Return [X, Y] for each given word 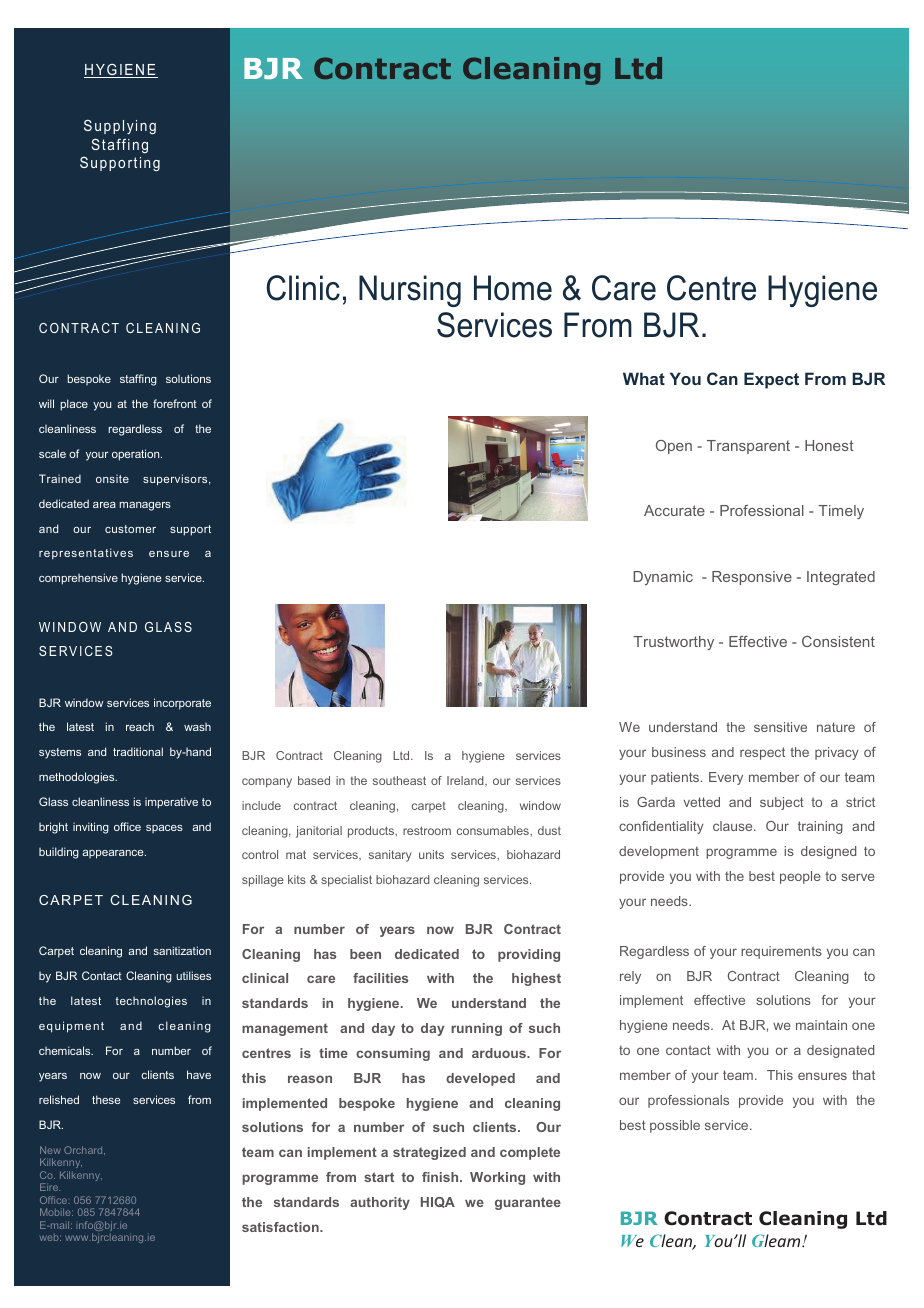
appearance [114, 854]
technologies [151, 1002]
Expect [771, 380]
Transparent [748, 447]
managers [145, 506]
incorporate [182, 704]
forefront [175, 403]
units [431, 854]
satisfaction [281, 1227]
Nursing [410, 291]
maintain [821, 1025]
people [800, 877]
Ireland [466, 781]
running [476, 1029]
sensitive [780, 727]
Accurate [674, 510]
